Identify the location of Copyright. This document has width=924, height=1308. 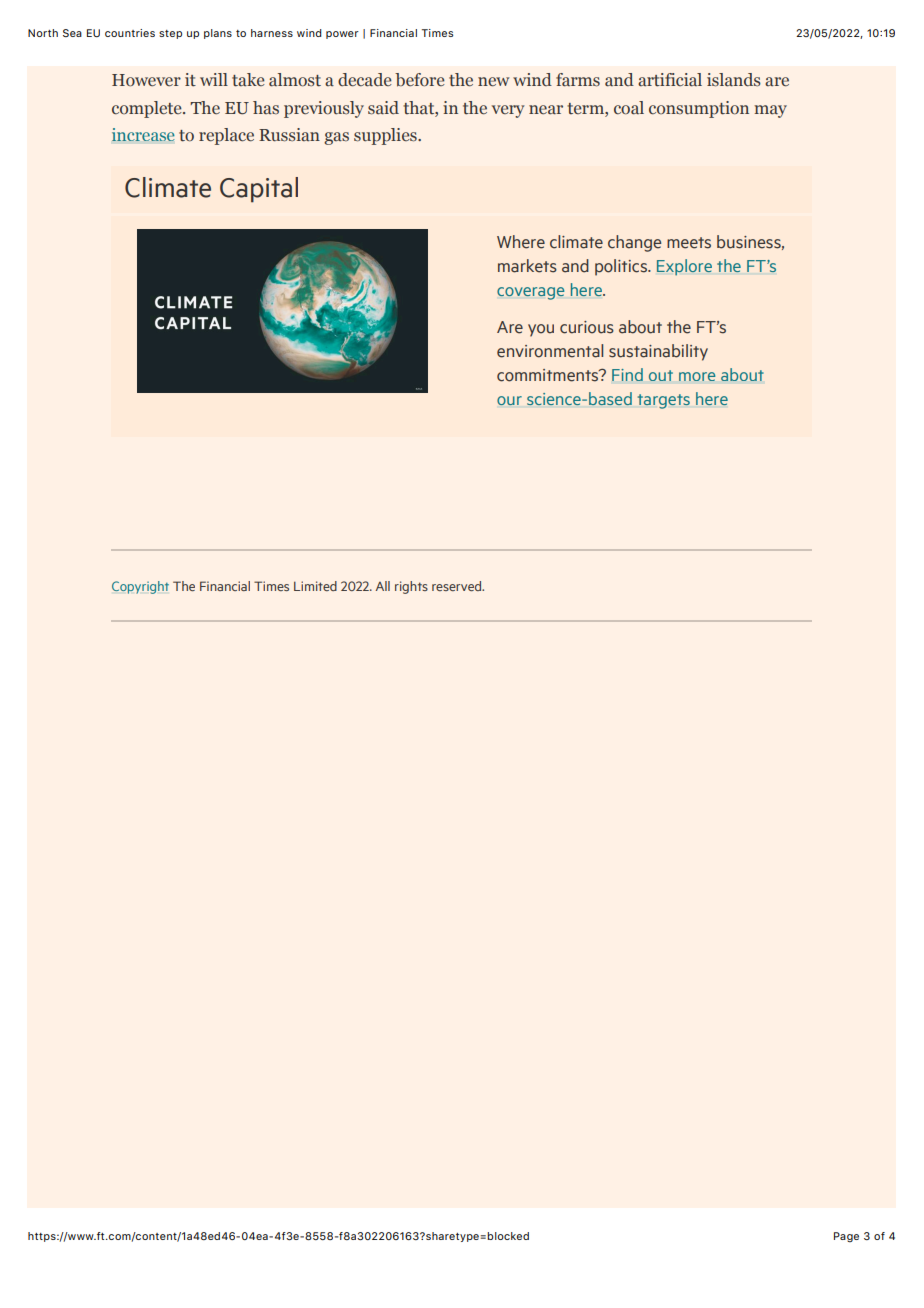
(140, 587).
